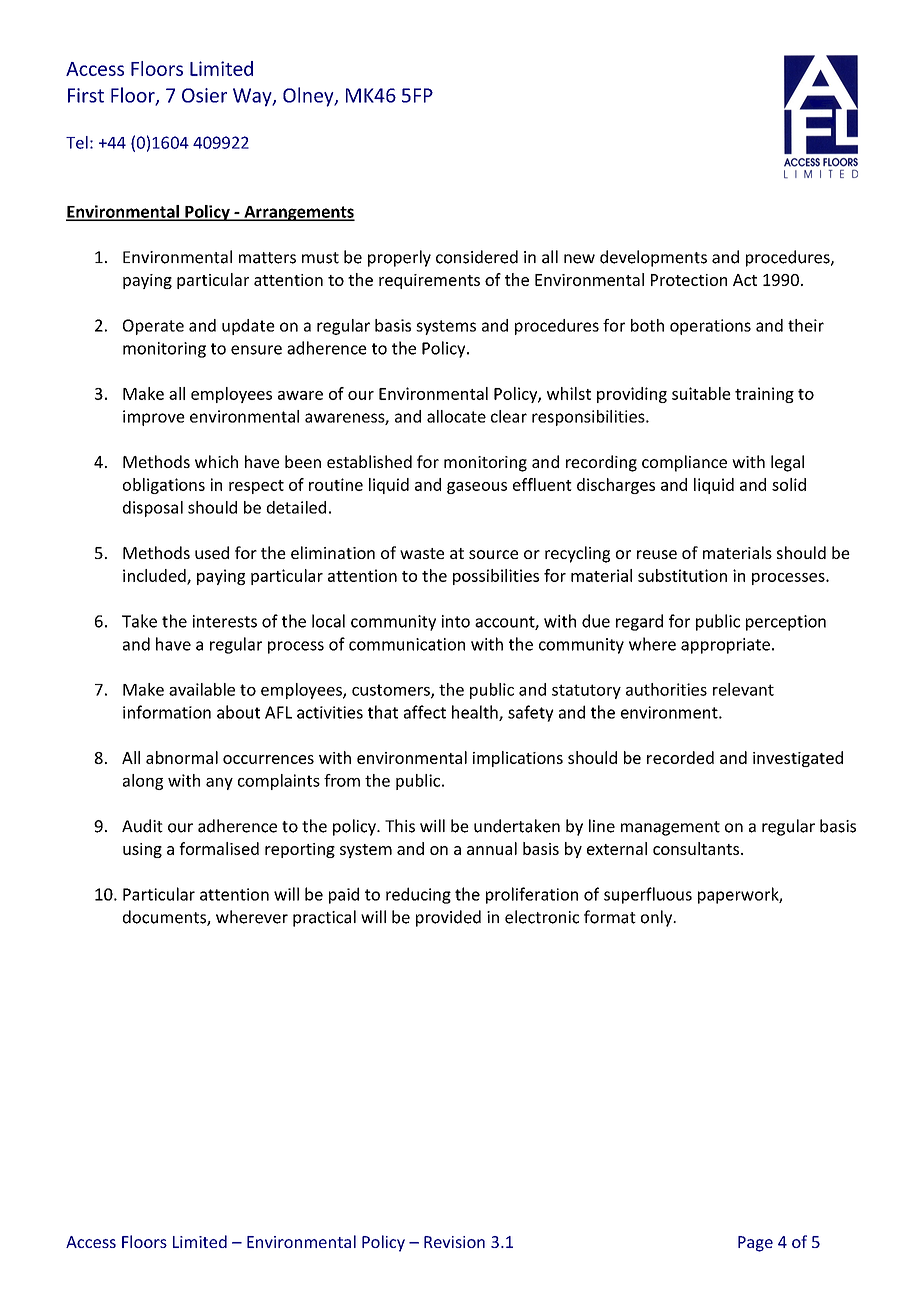  I want to click on Osier, so click(204, 95).
